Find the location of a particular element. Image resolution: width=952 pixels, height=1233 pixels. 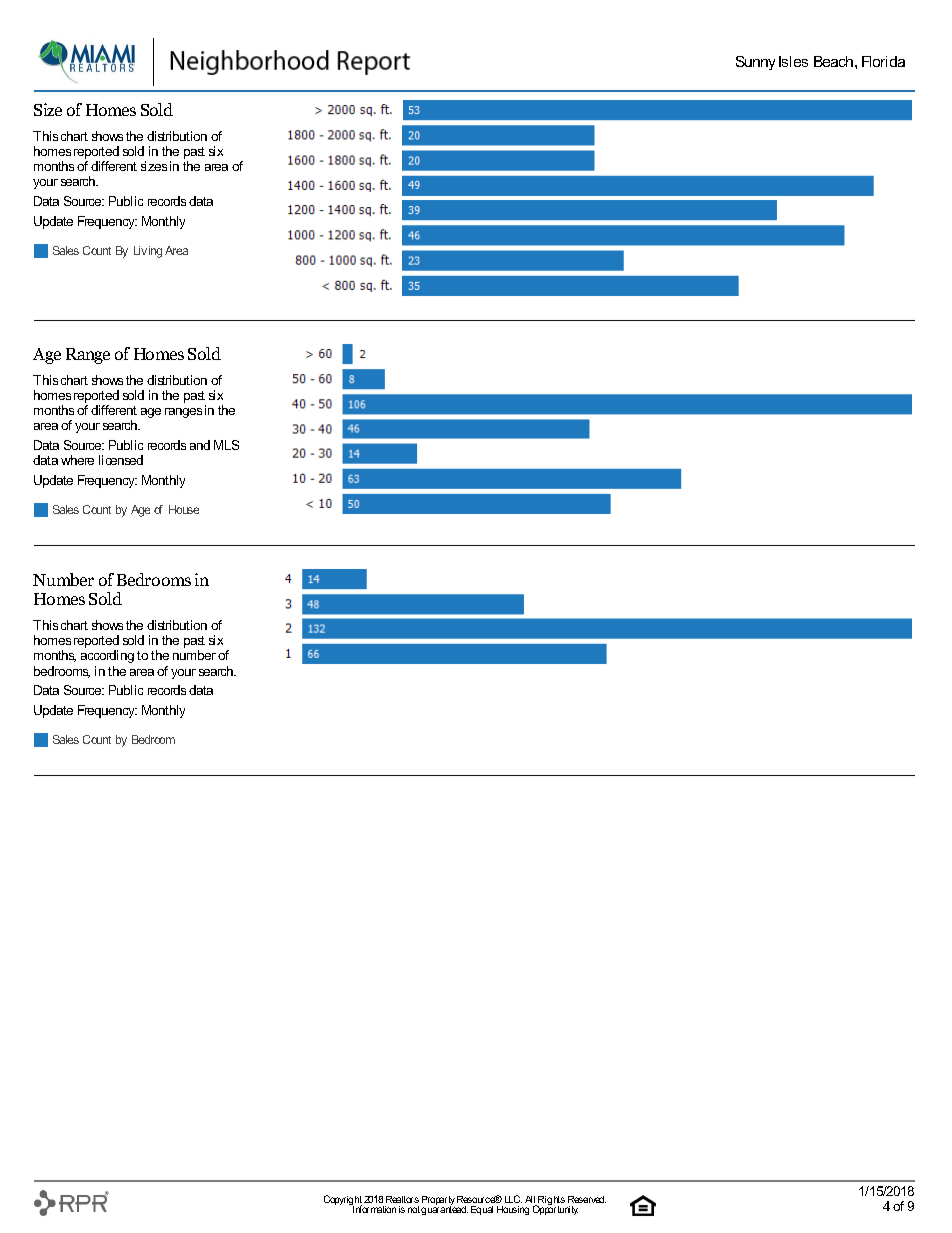

House is located at coordinates (184, 509).
